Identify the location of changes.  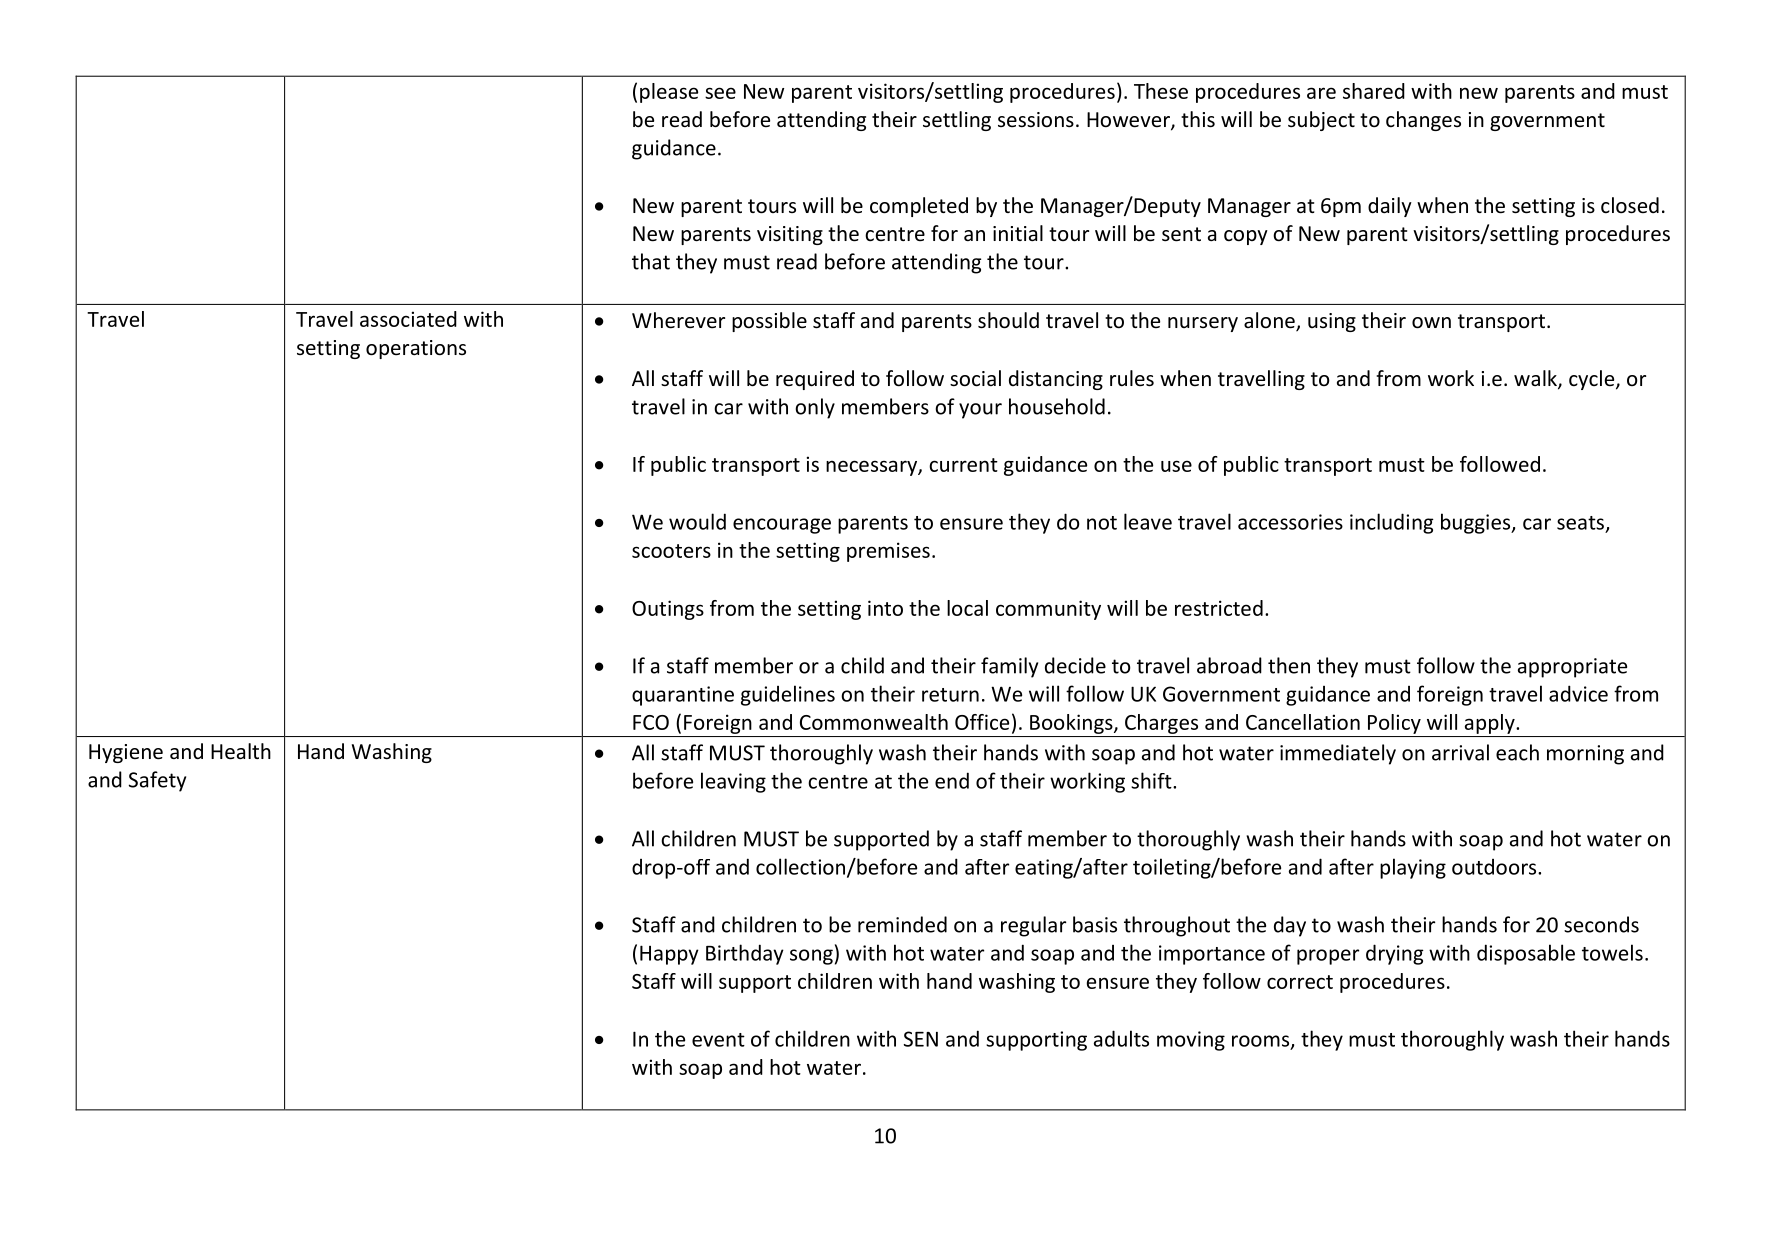
(1423, 121).
